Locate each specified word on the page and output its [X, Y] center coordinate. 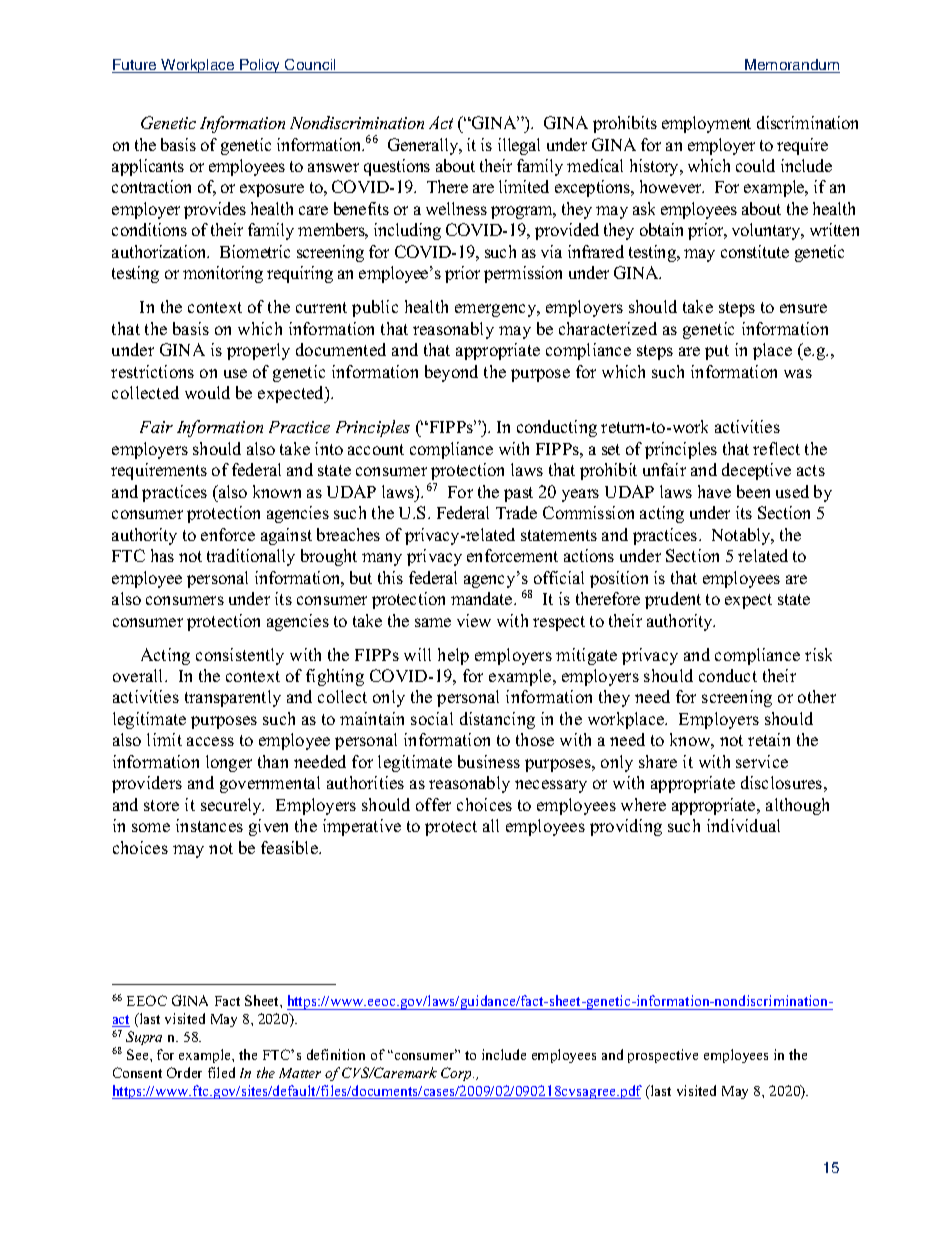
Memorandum [791, 66]
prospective [663, 1056]
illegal [519, 146]
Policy [260, 66]
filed [221, 1072]
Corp [457, 1074]
